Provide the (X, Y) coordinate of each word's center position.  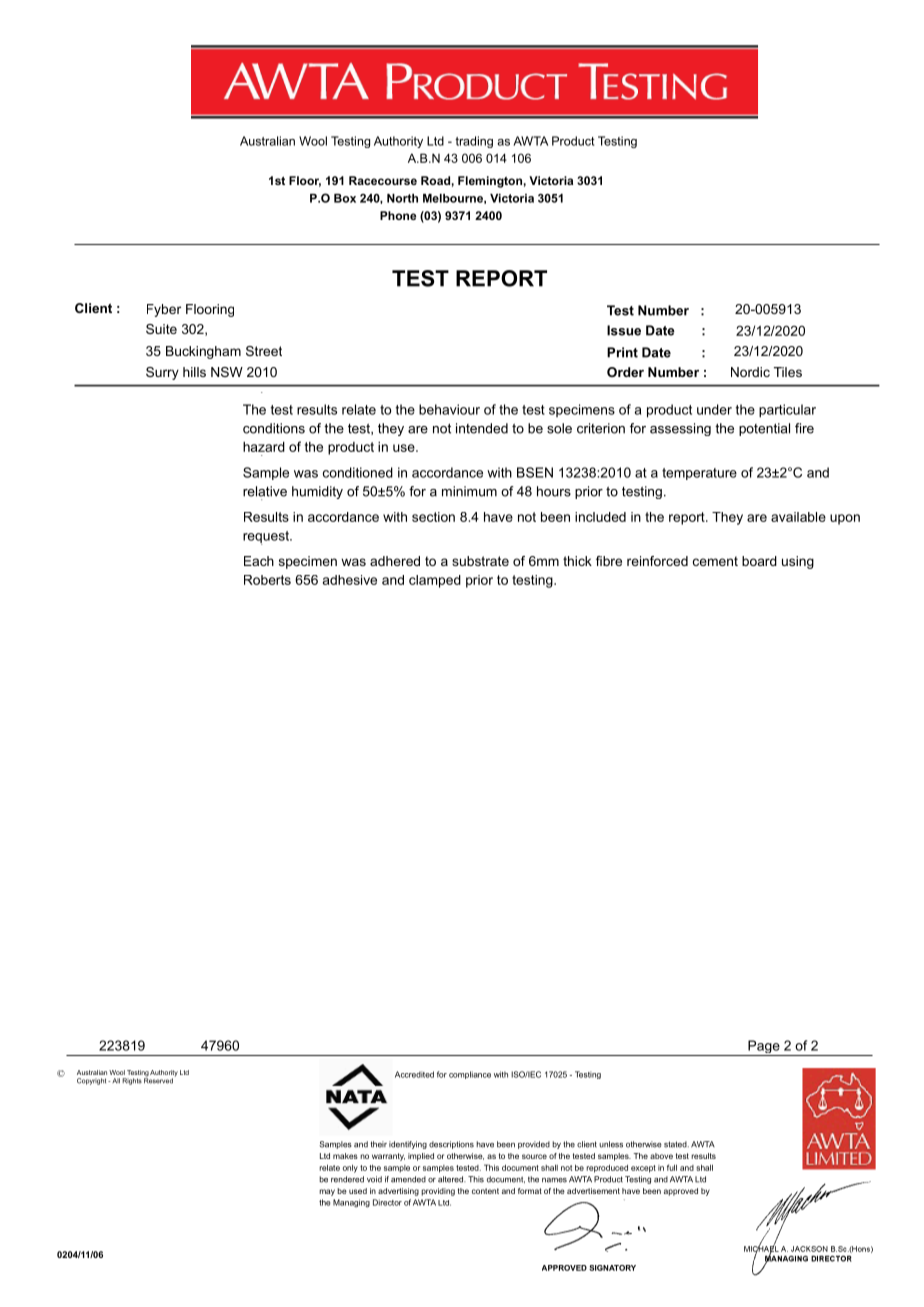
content (485, 1191)
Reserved (158, 1080)
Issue (624, 330)
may (327, 1192)
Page (764, 1048)
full (672, 1167)
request (267, 538)
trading (474, 142)
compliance (470, 1075)
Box (345, 198)
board (759, 561)
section (433, 517)
